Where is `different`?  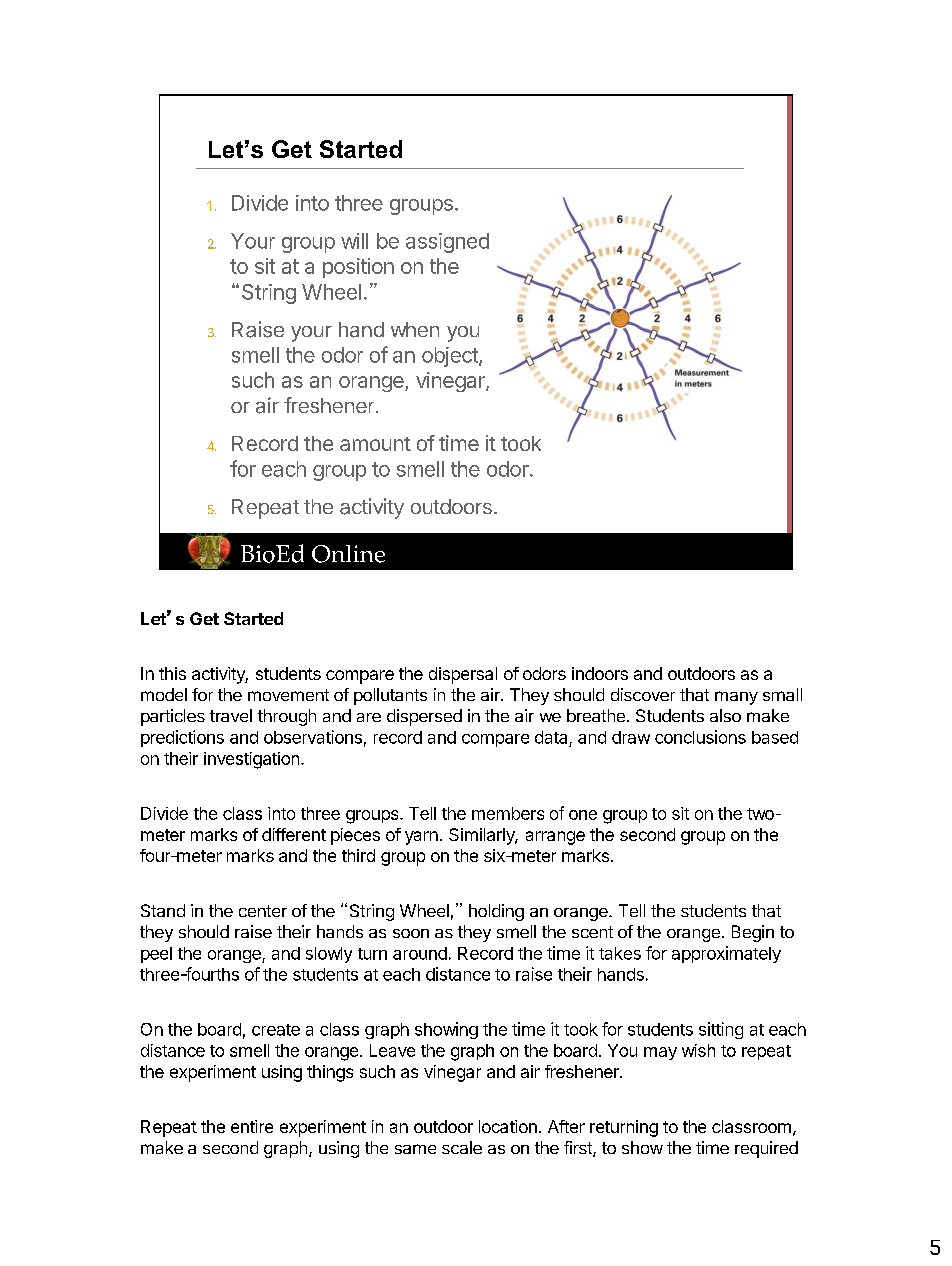 different is located at coordinates (294, 834).
